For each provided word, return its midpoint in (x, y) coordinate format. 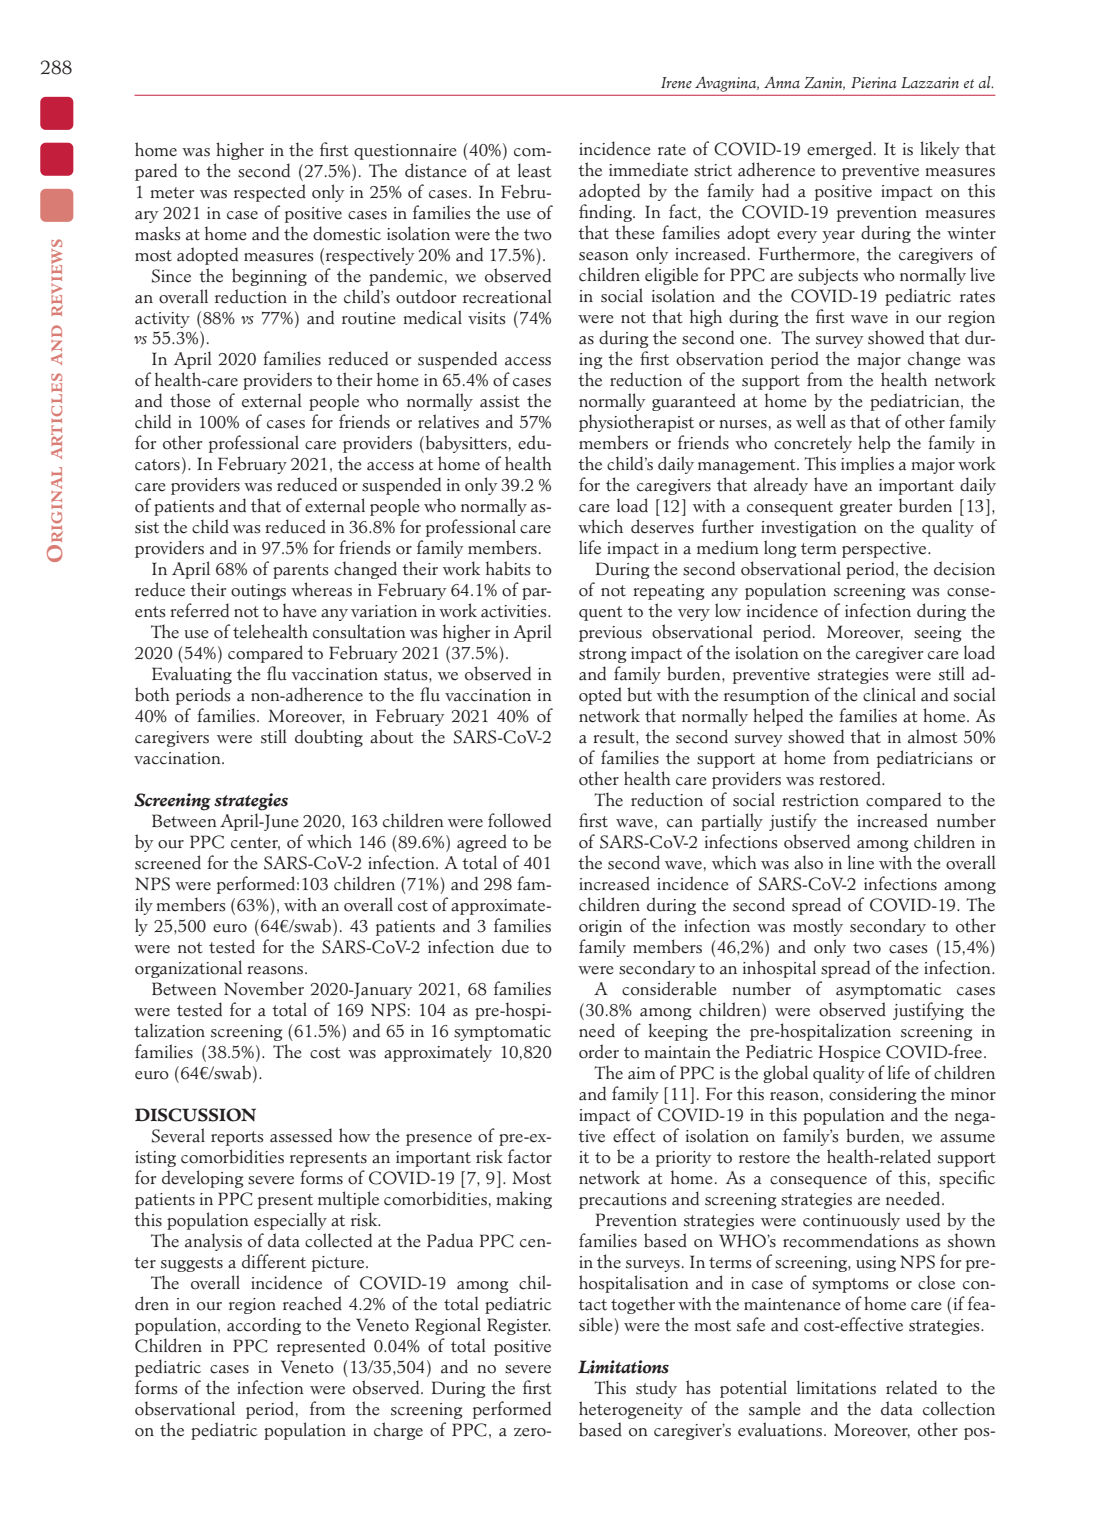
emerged (839, 150)
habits (508, 568)
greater (866, 508)
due (515, 946)
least (535, 170)
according (264, 1326)
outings (258, 592)
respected (270, 193)
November (264, 988)
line (861, 862)
